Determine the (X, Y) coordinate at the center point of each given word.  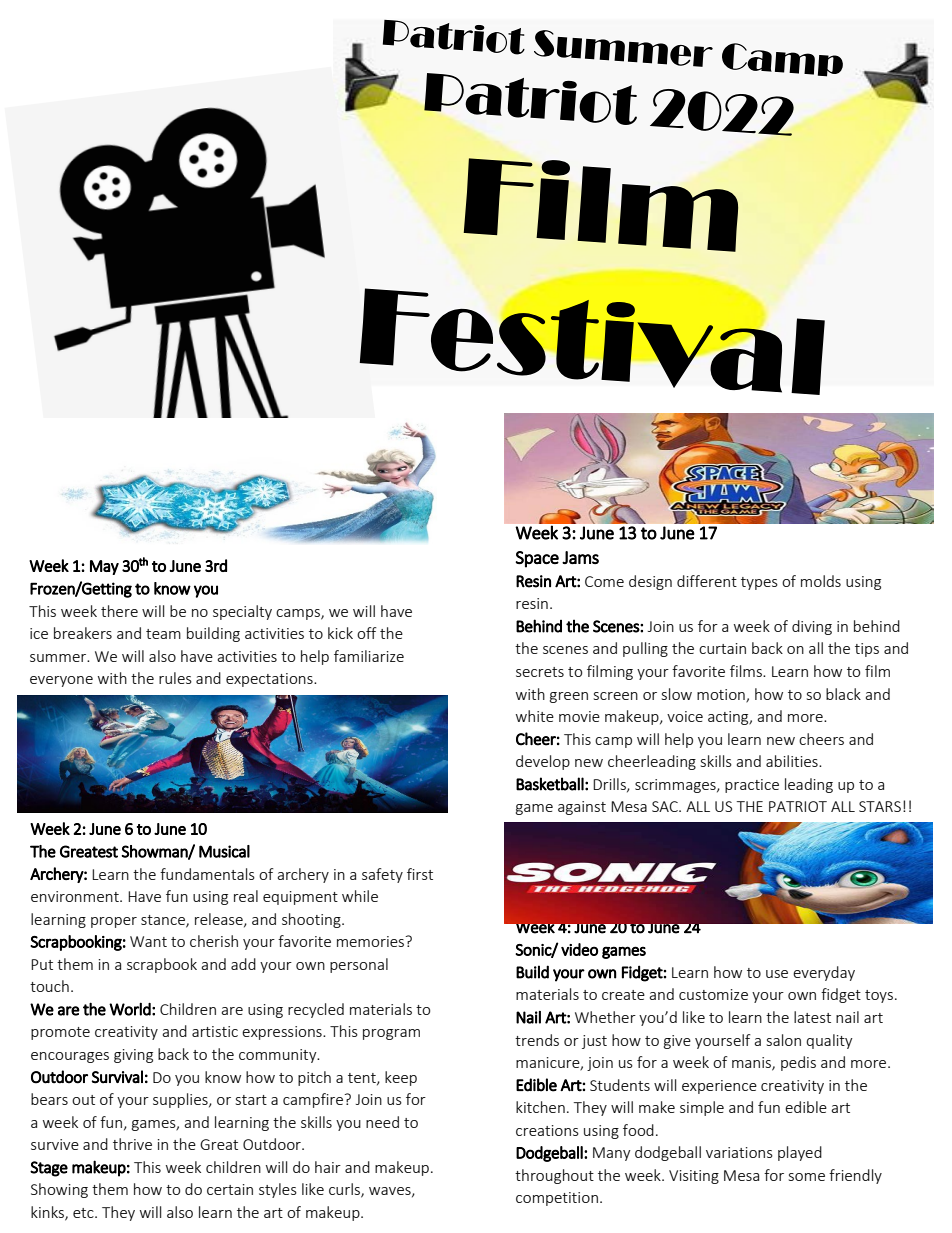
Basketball (550, 784)
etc (84, 1213)
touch (49, 986)
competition (557, 1199)
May (104, 567)
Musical (224, 851)
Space (537, 559)
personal (359, 965)
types (759, 583)
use (777, 974)
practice (752, 786)
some (807, 1177)
